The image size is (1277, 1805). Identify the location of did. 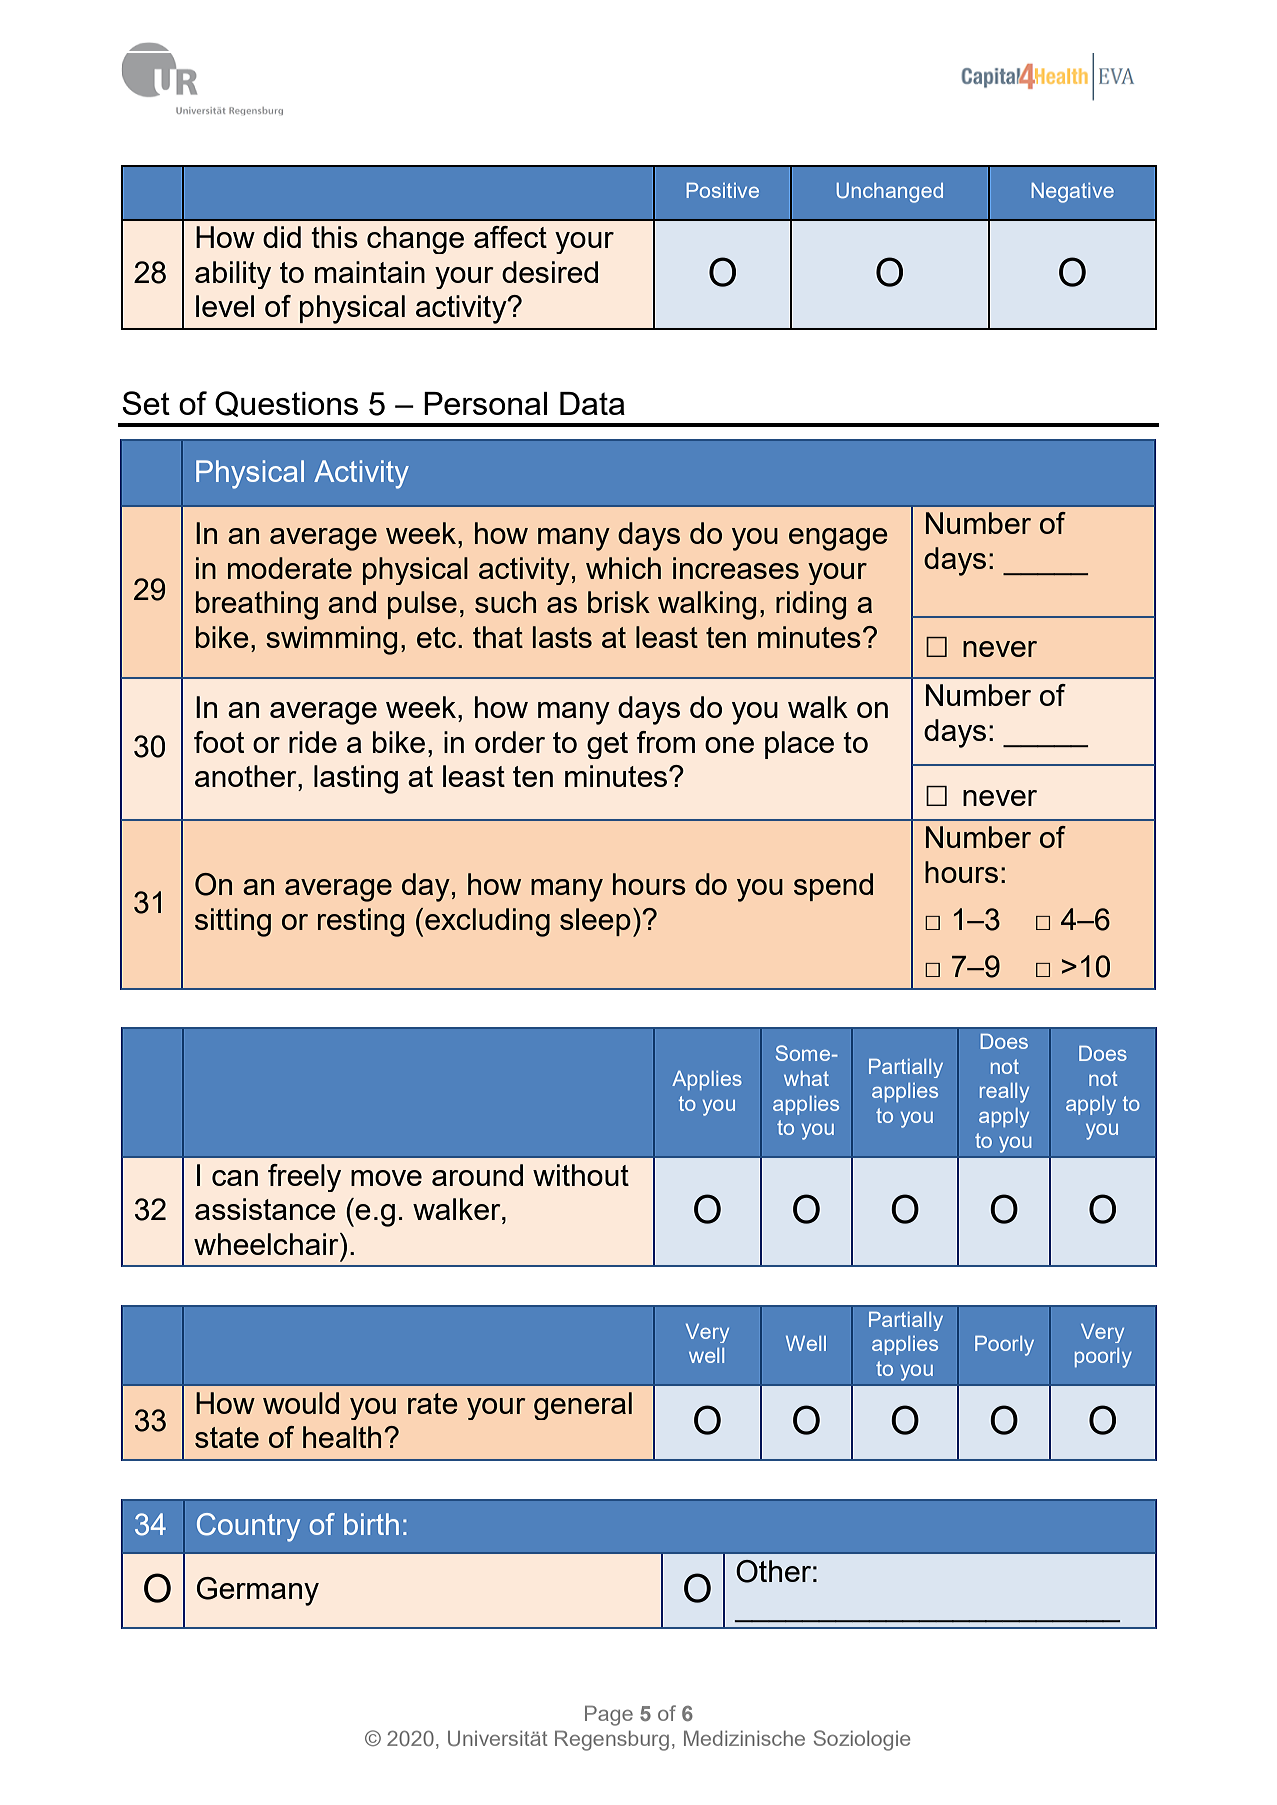
(282, 237).
